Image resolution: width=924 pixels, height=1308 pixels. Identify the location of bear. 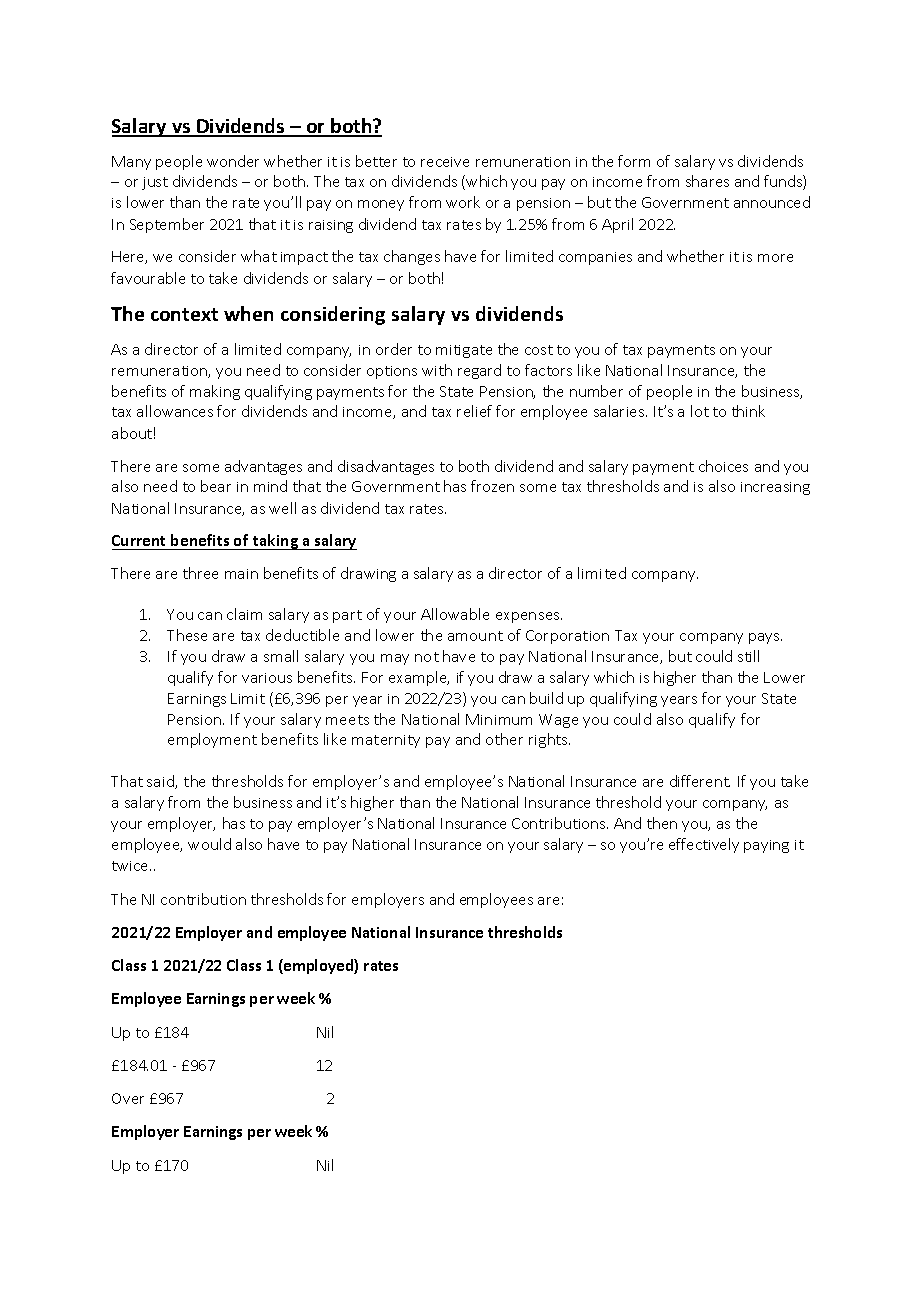
(216, 486).
